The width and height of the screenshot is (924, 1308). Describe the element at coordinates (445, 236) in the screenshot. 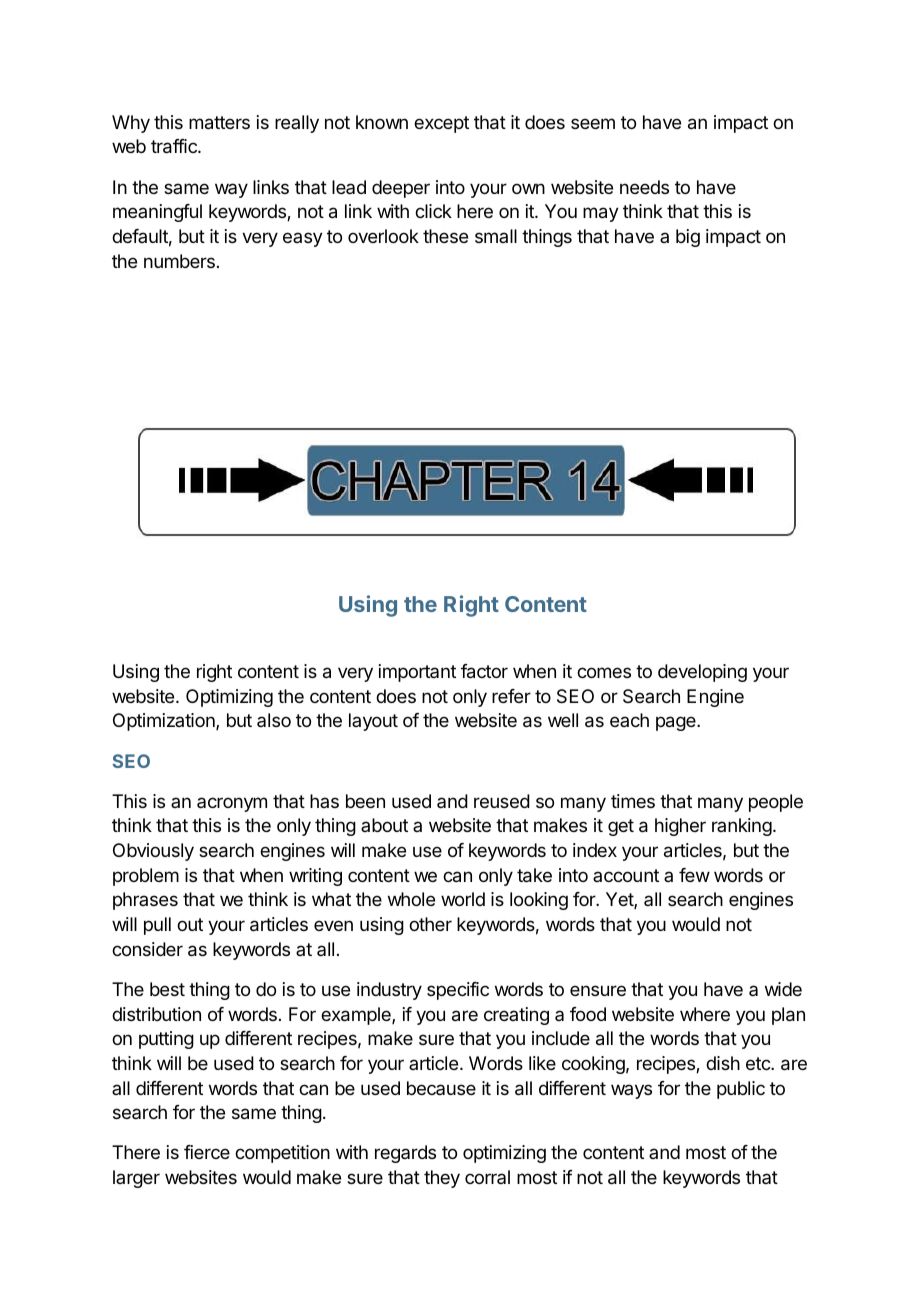

I see `these` at that location.
